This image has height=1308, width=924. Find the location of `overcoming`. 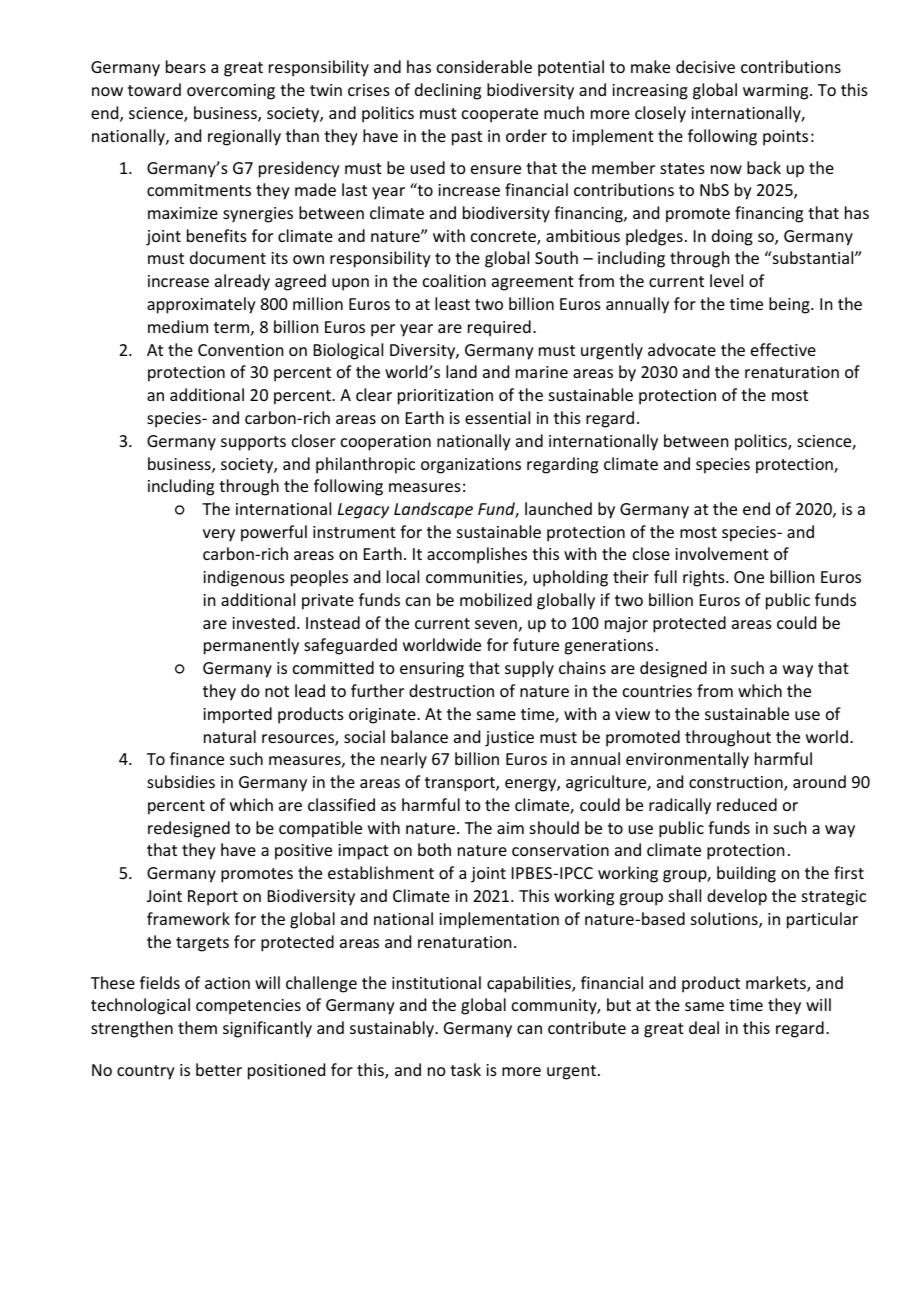

overcoming is located at coordinates (231, 92).
